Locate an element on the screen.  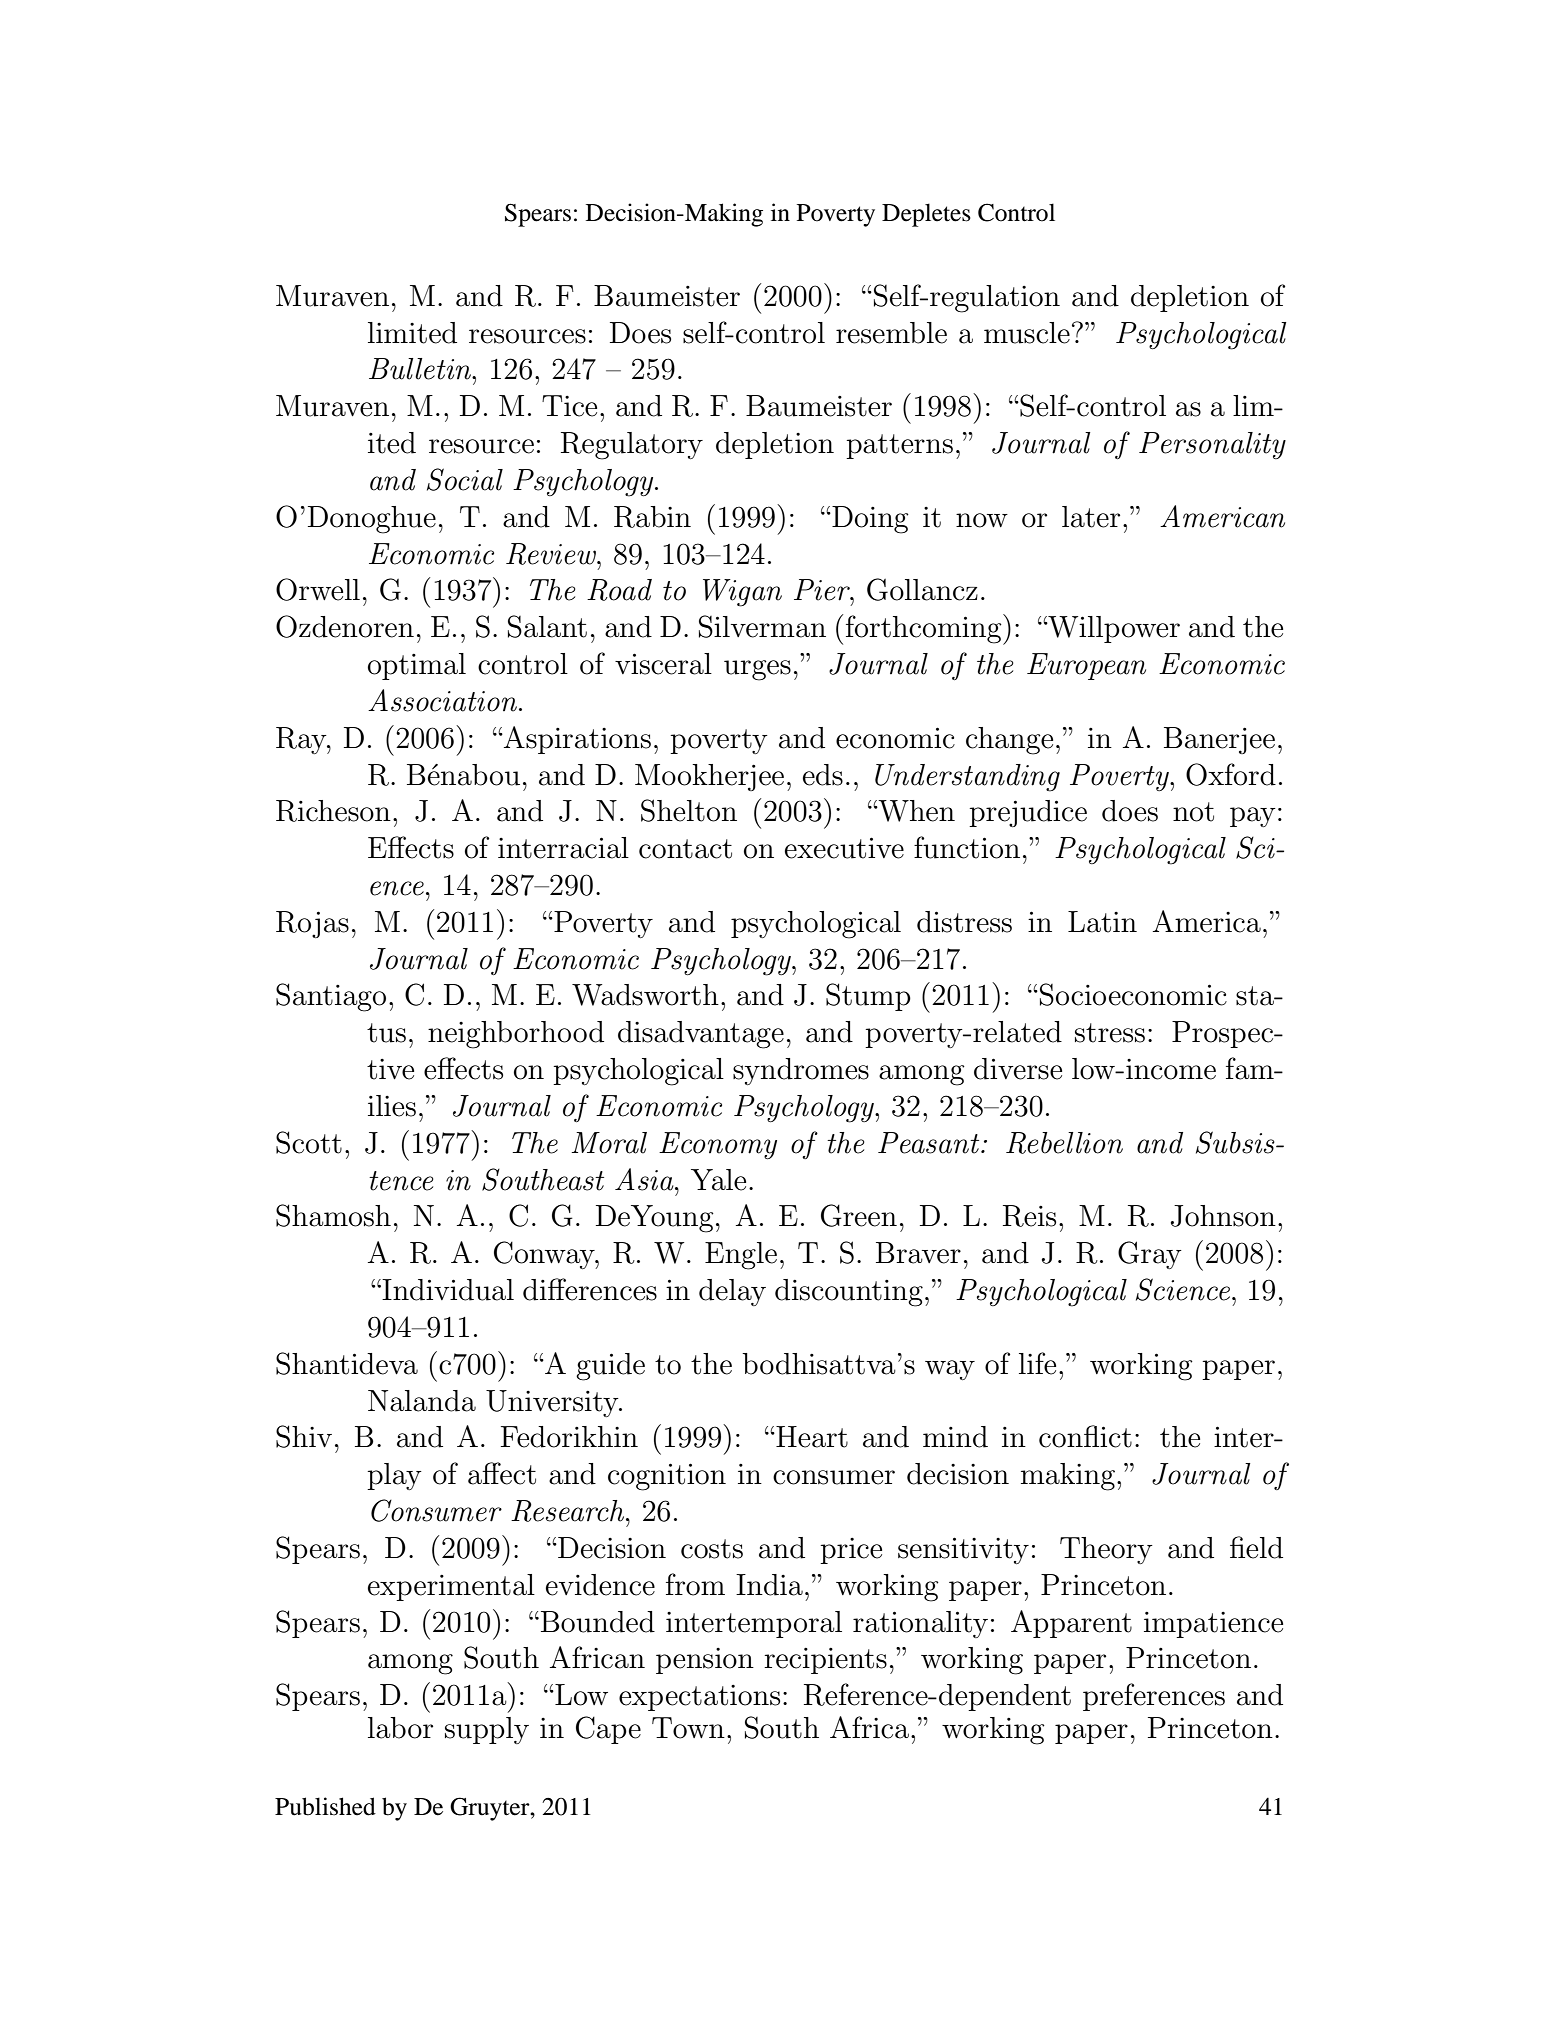
Bulletin is located at coordinates (421, 369).
